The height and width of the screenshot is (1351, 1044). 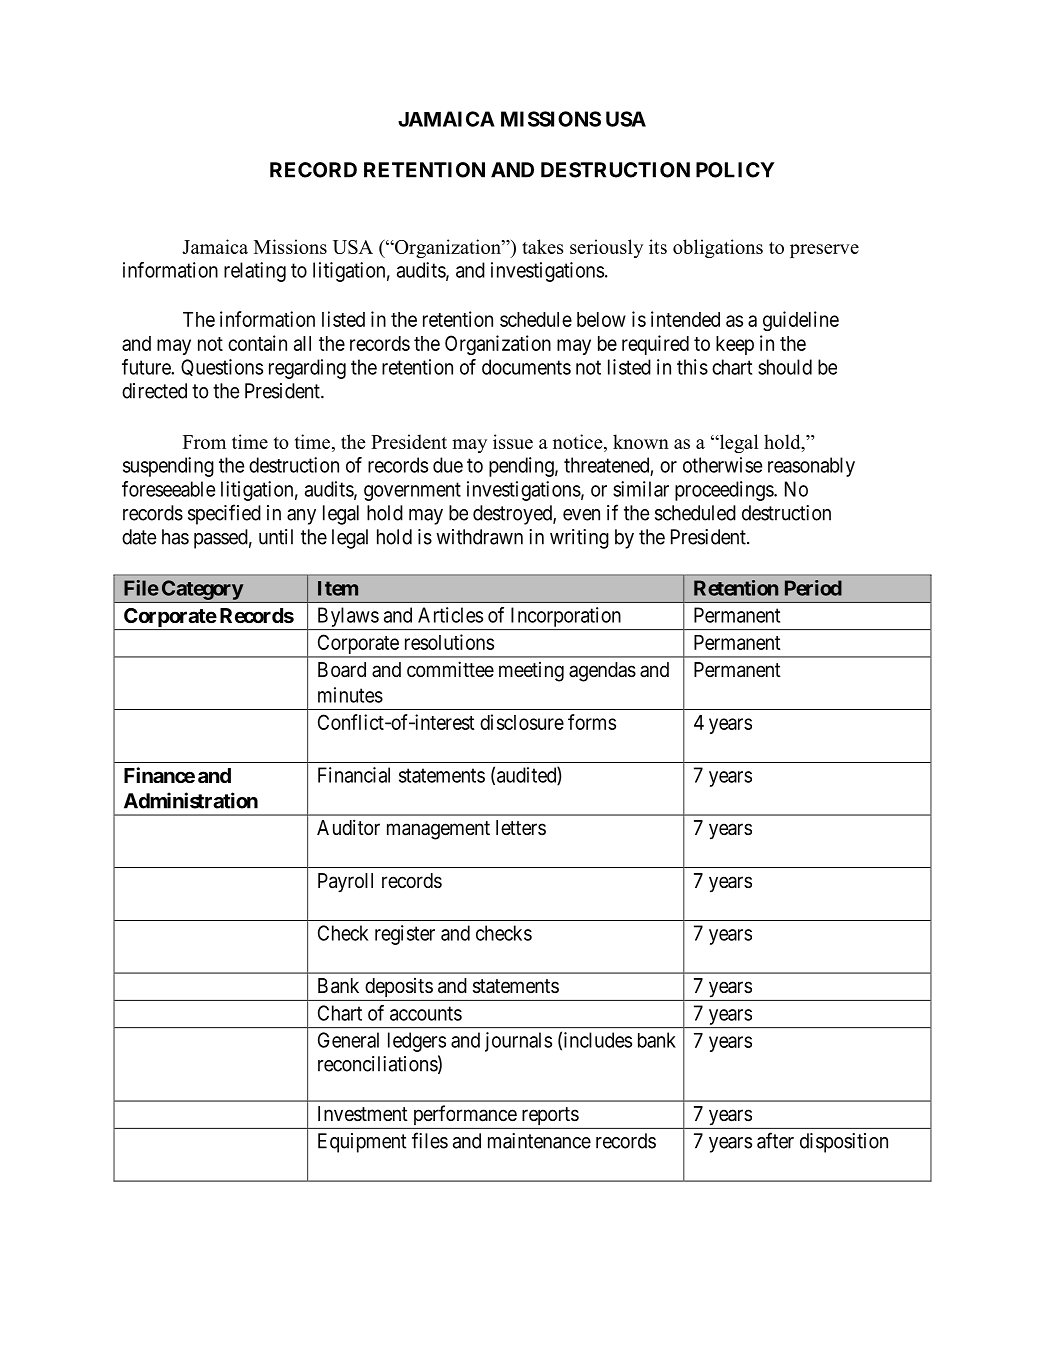 I want to click on otherwise, so click(x=722, y=465).
